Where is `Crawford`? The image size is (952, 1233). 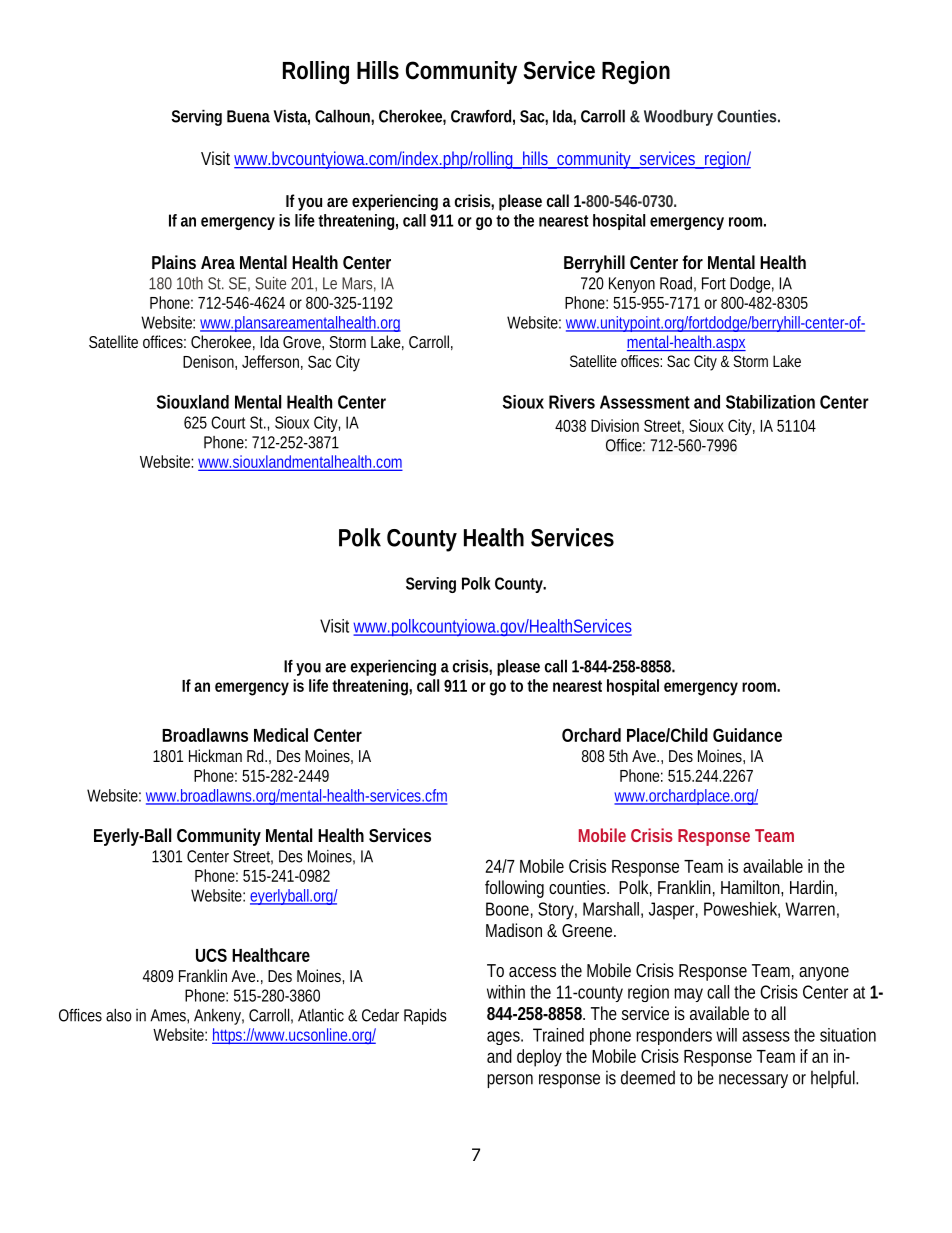 Crawford is located at coordinates (481, 116).
